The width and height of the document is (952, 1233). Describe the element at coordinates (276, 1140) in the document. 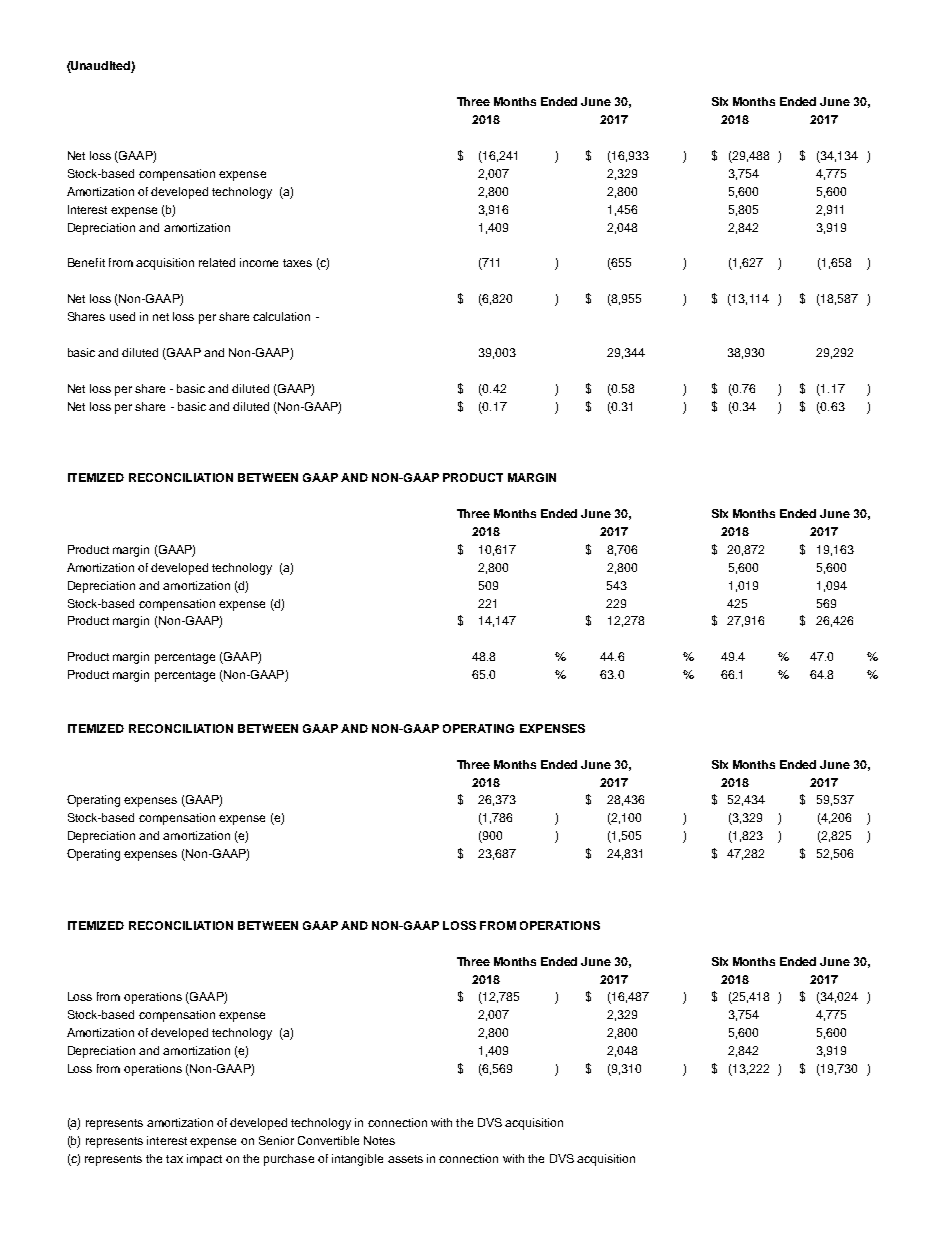

I see `Senior` at that location.
